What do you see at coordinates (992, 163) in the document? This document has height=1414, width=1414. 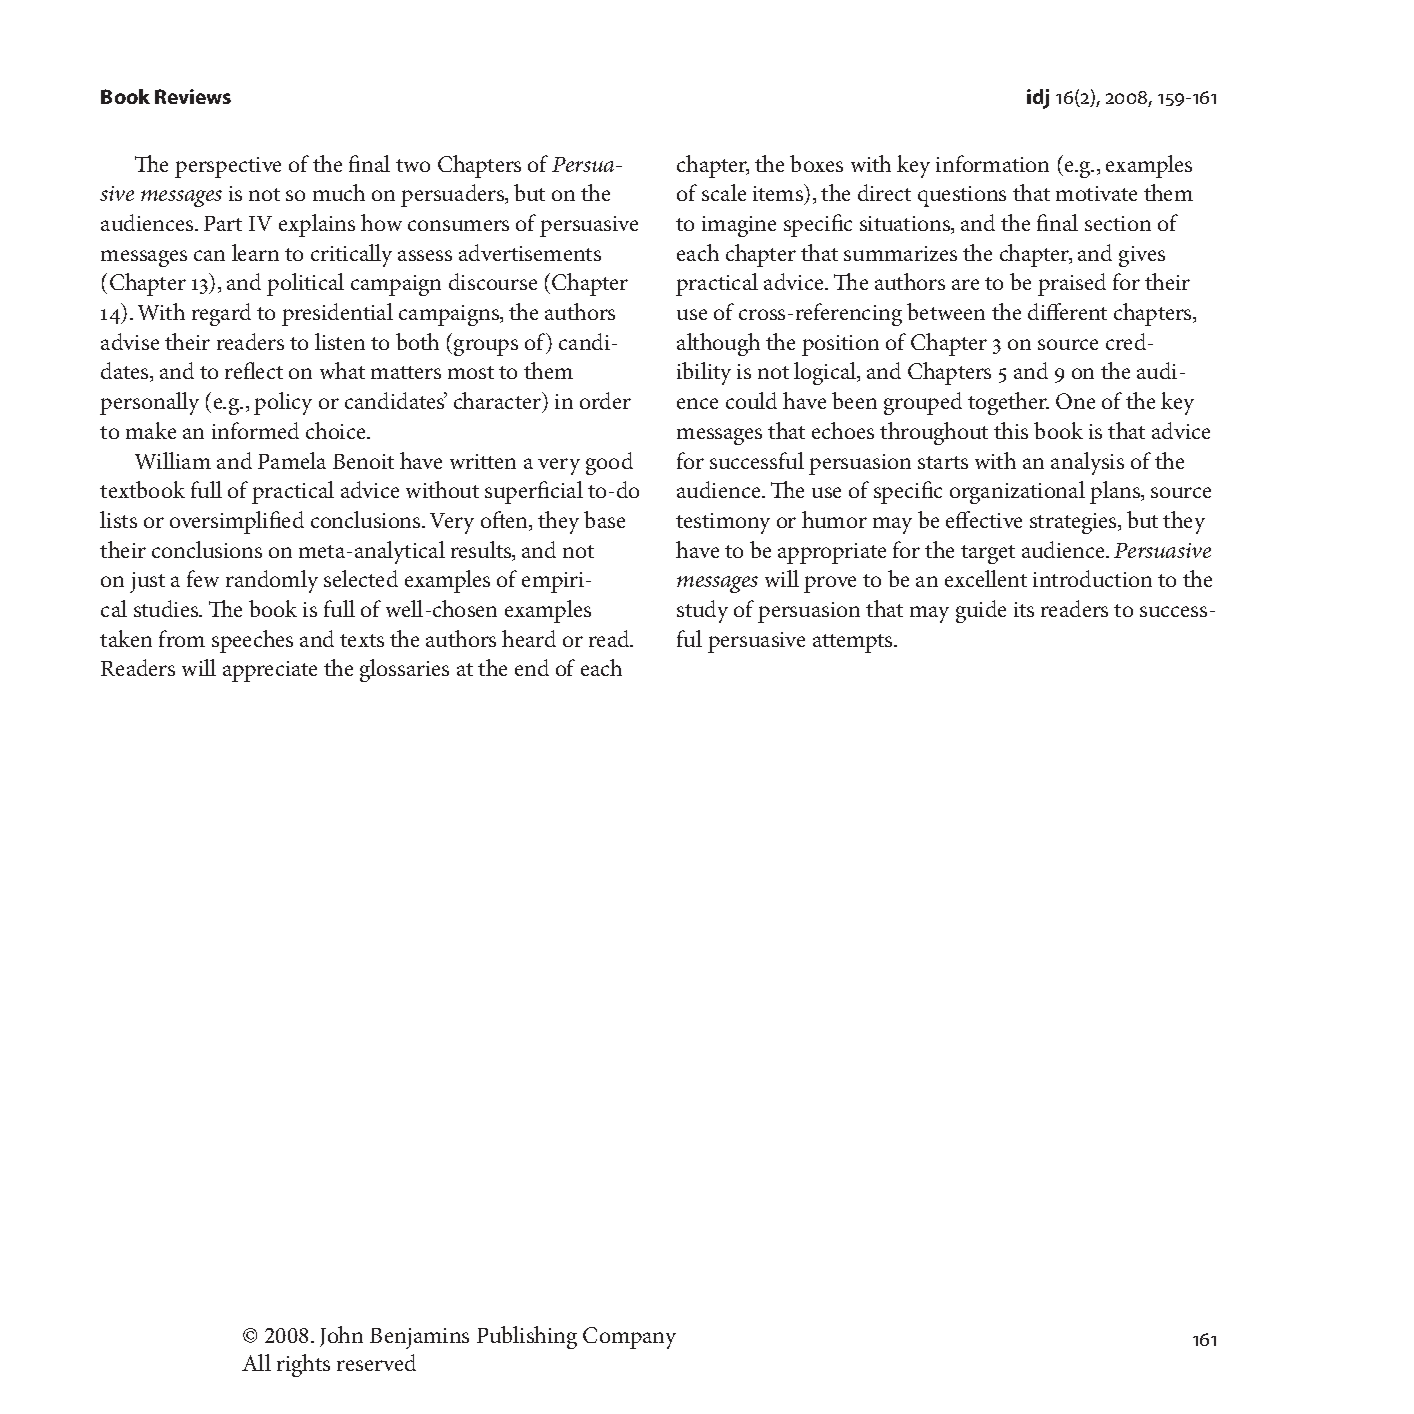 I see `information` at bounding box center [992, 163].
